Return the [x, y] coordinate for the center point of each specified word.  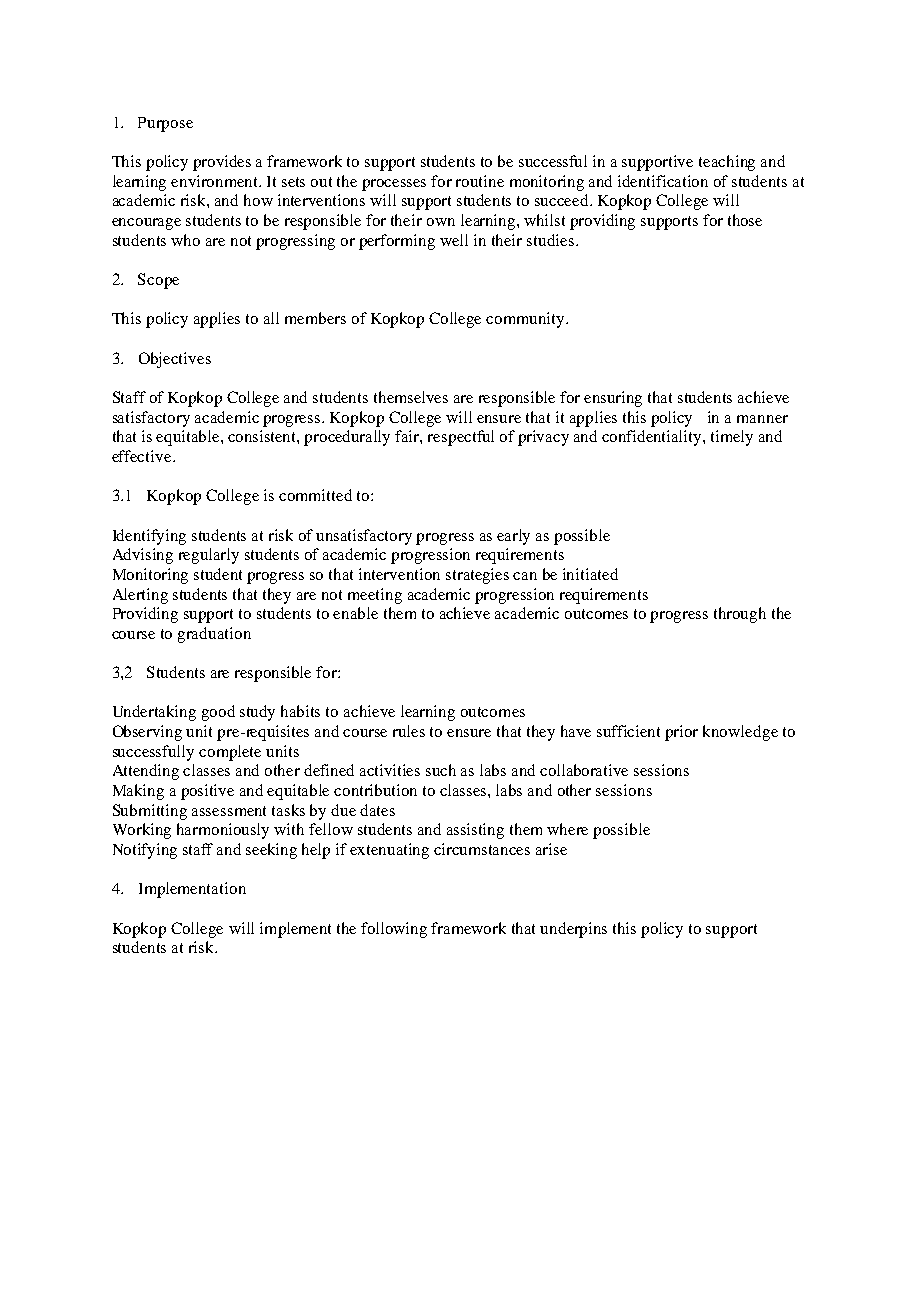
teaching [727, 163]
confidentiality [653, 438]
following [394, 930]
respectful [461, 438]
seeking [271, 851]
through [740, 615]
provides [222, 163]
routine [480, 181]
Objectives [175, 360]
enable [355, 613]
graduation [214, 635]
